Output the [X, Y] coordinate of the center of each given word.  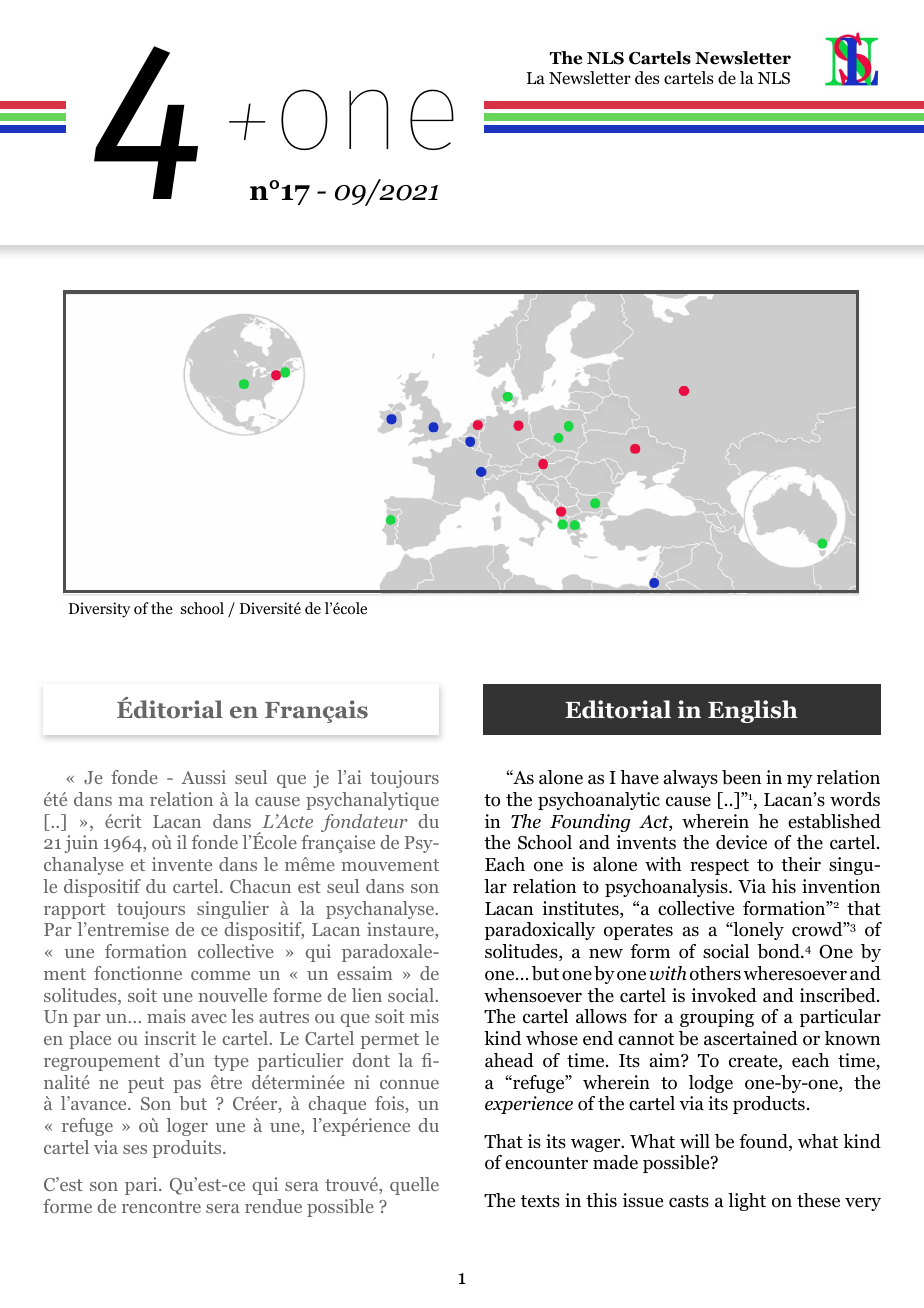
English [753, 711]
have [639, 777]
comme [220, 975]
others [715, 973]
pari [142, 1186]
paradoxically [540, 931]
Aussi [203, 777]
